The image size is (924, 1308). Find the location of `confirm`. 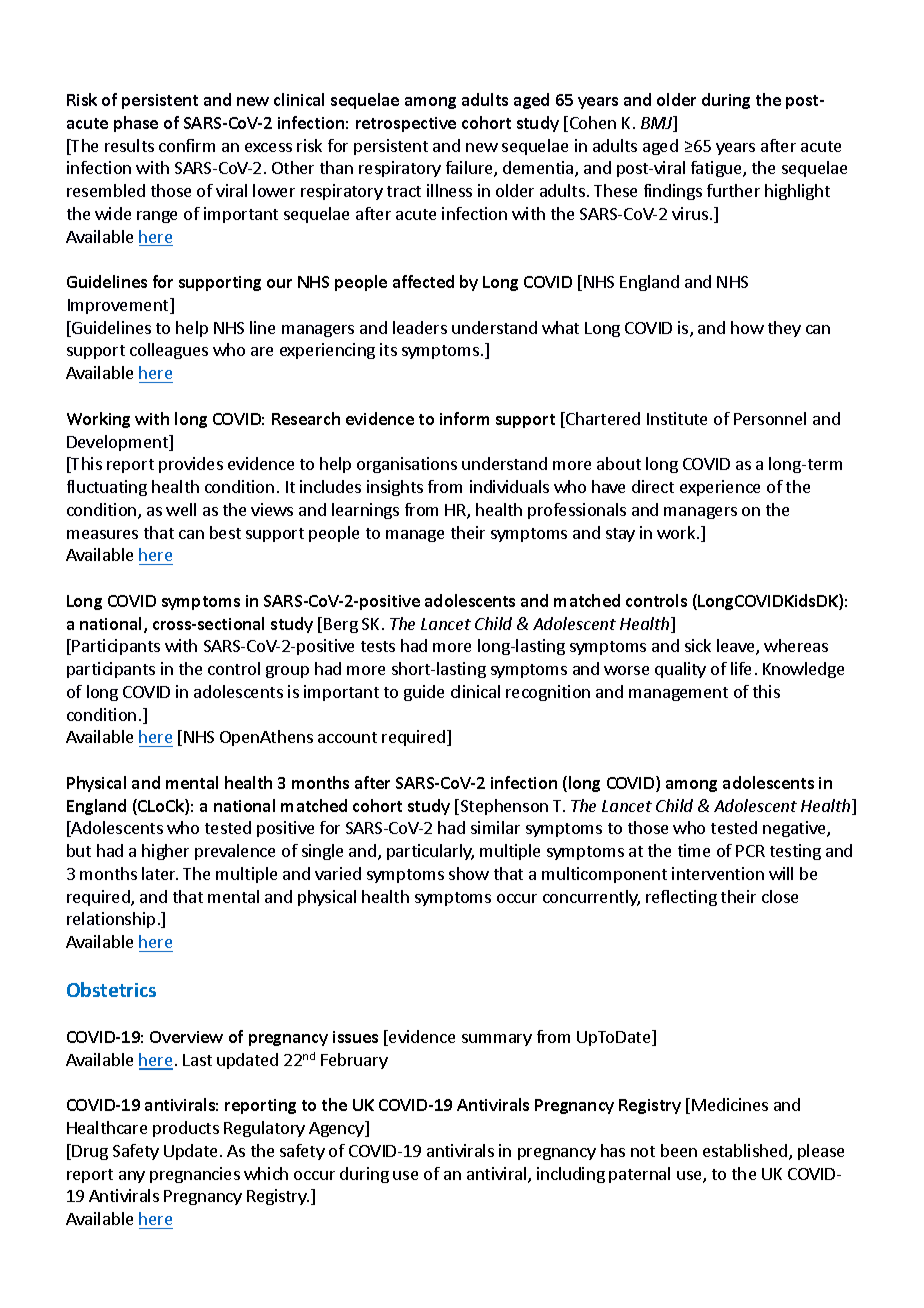

confirm is located at coordinates (187, 145).
